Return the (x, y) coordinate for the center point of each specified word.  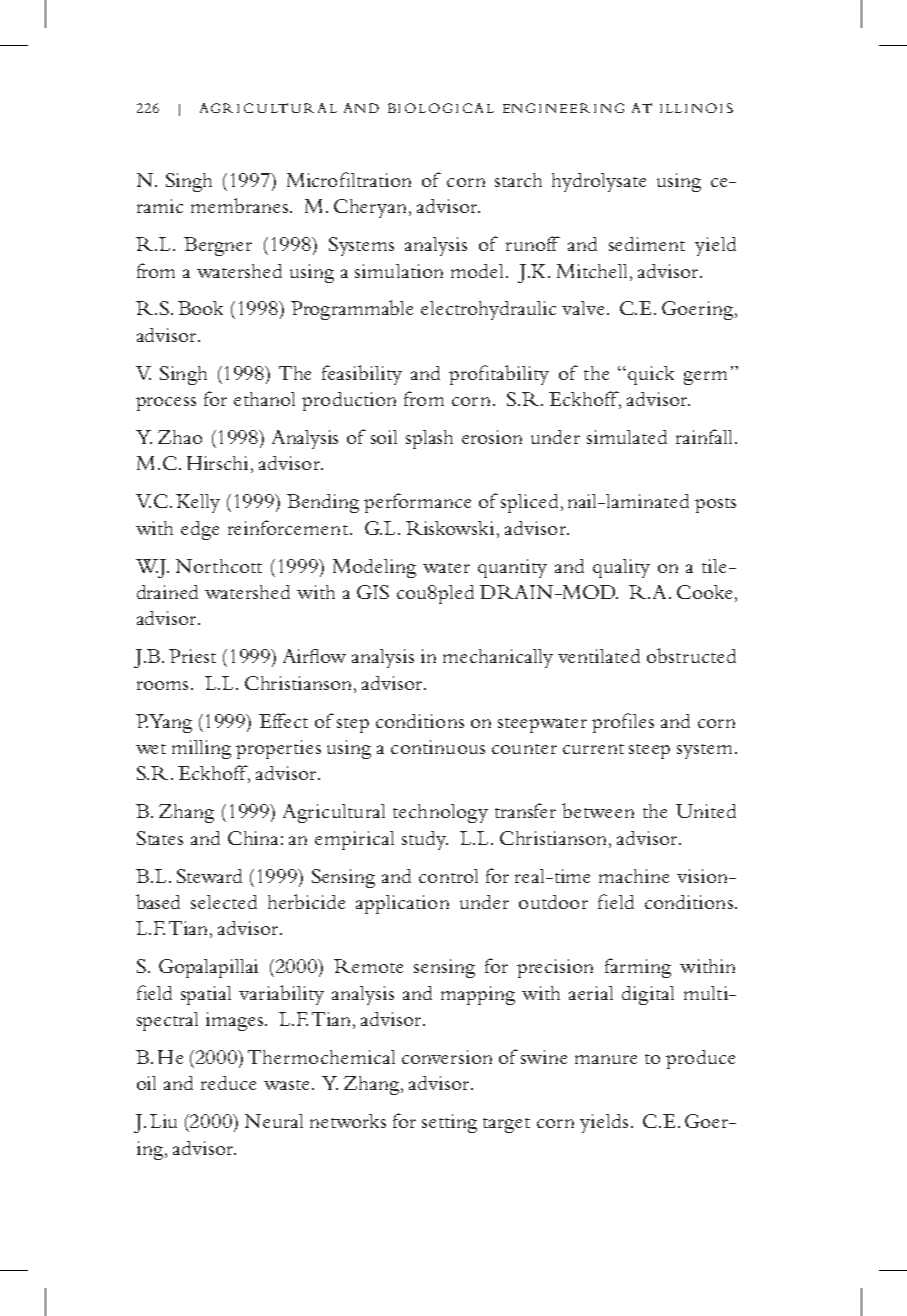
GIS (373, 592)
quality (621, 568)
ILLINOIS (696, 108)
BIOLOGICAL (441, 108)
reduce (228, 1083)
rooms (162, 685)
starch (518, 180)
